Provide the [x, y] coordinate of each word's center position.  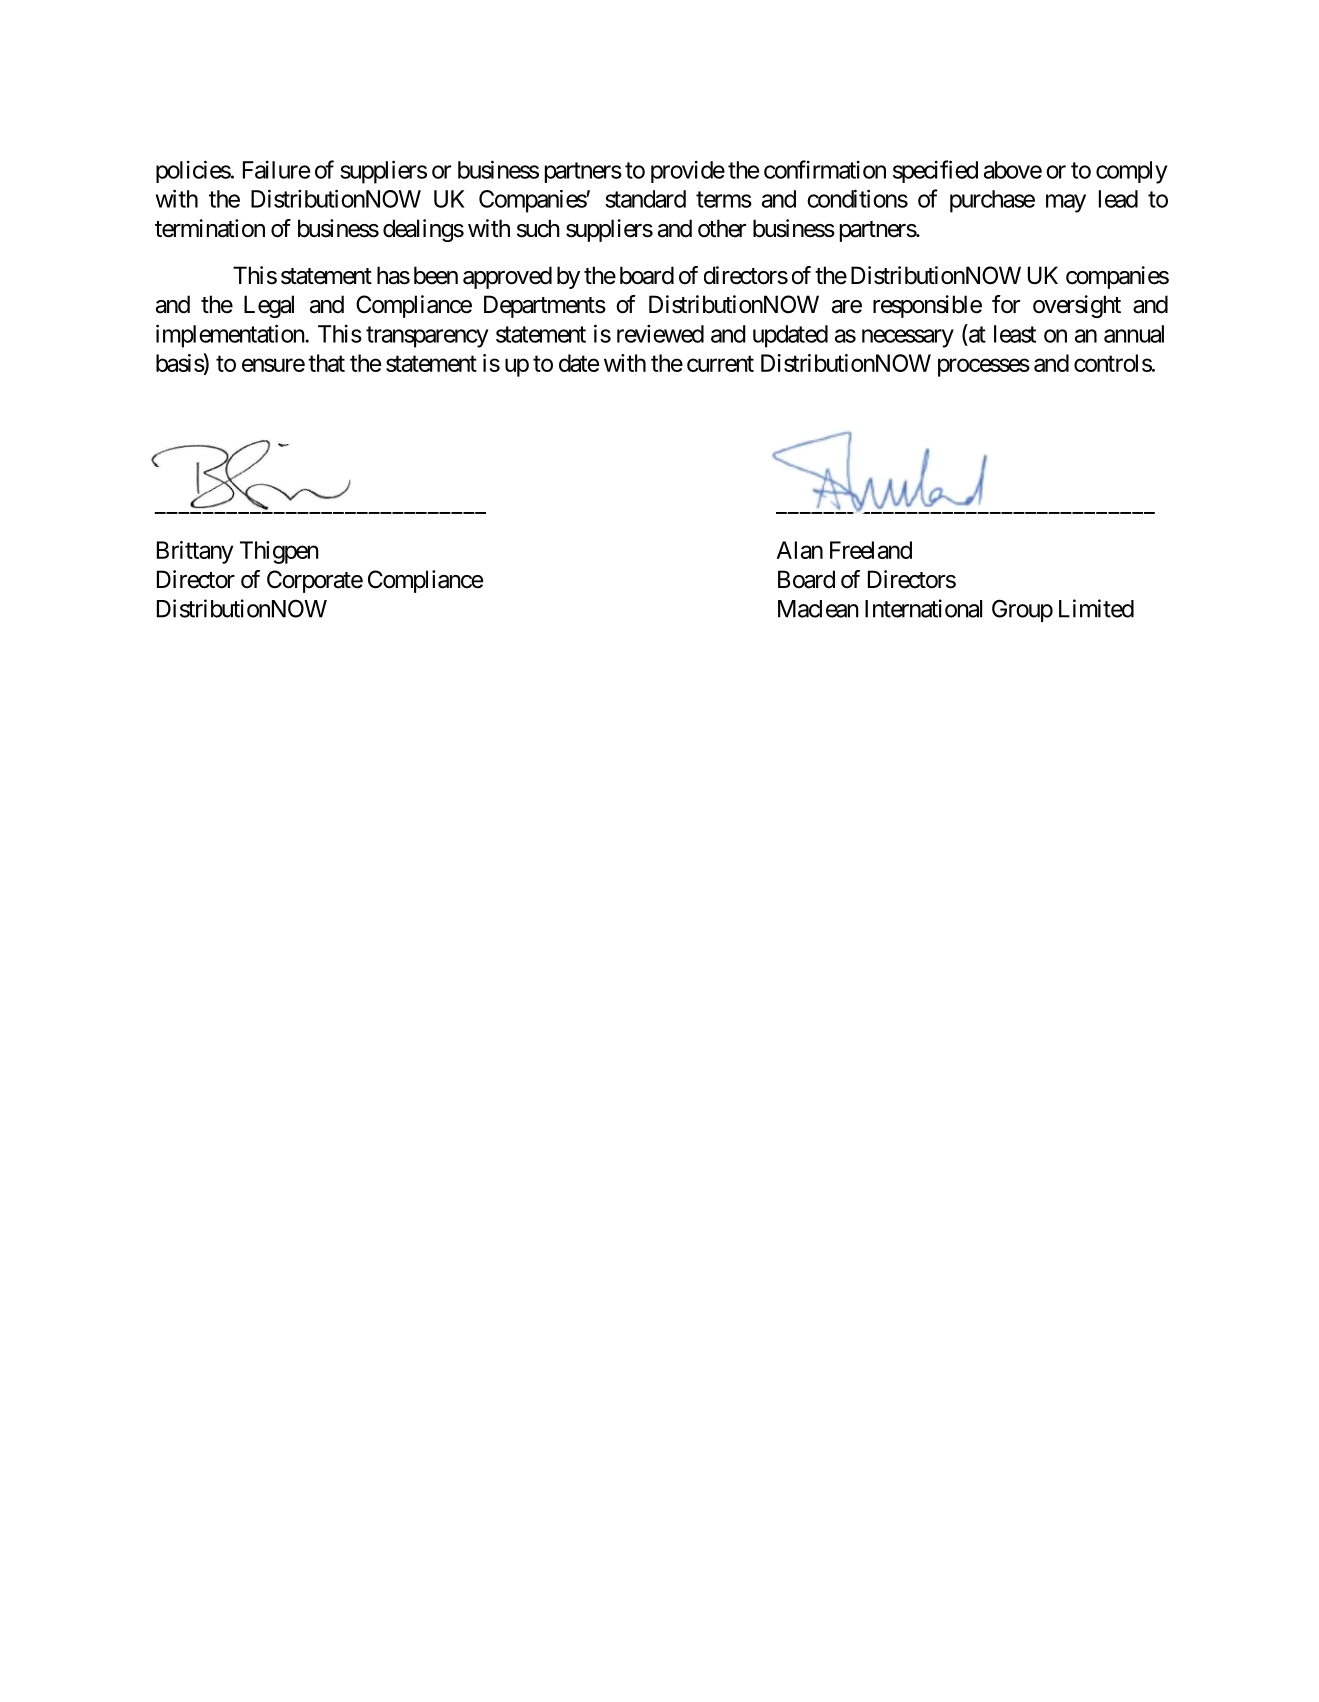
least [1015, 334]
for [1006, 304]
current [720, 364]
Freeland [871, 550]
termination [210, 228]
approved [507, 277]
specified [935, 171]
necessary [908, 338]
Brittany [195, 552]
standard [645, 199]
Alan [799, 550]
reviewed [660, 334]
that [326, 363]
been [436, 275]
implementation [231, 336]
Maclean [818, 609]
